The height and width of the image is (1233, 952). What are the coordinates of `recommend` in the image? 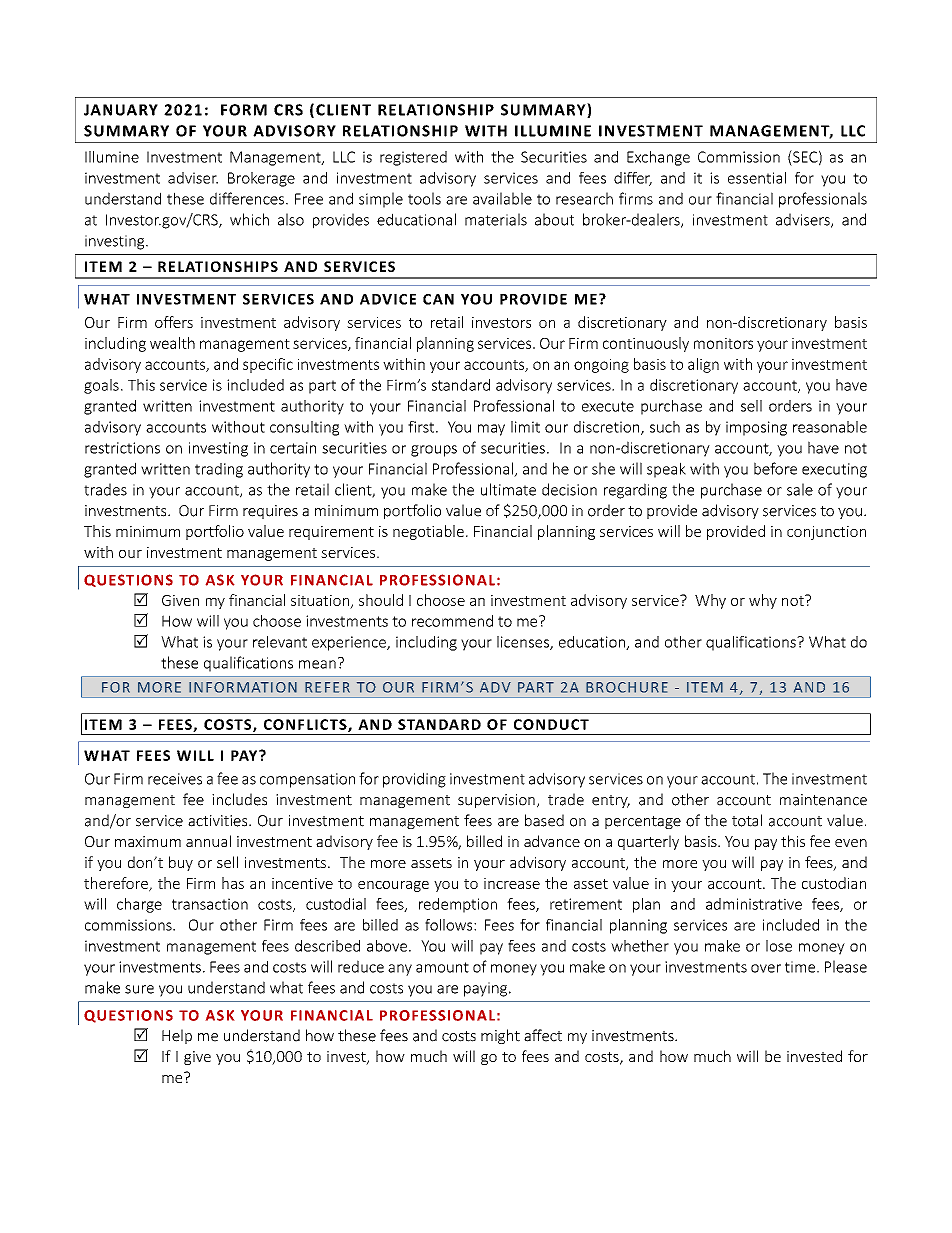 It's located at (452, 621).
